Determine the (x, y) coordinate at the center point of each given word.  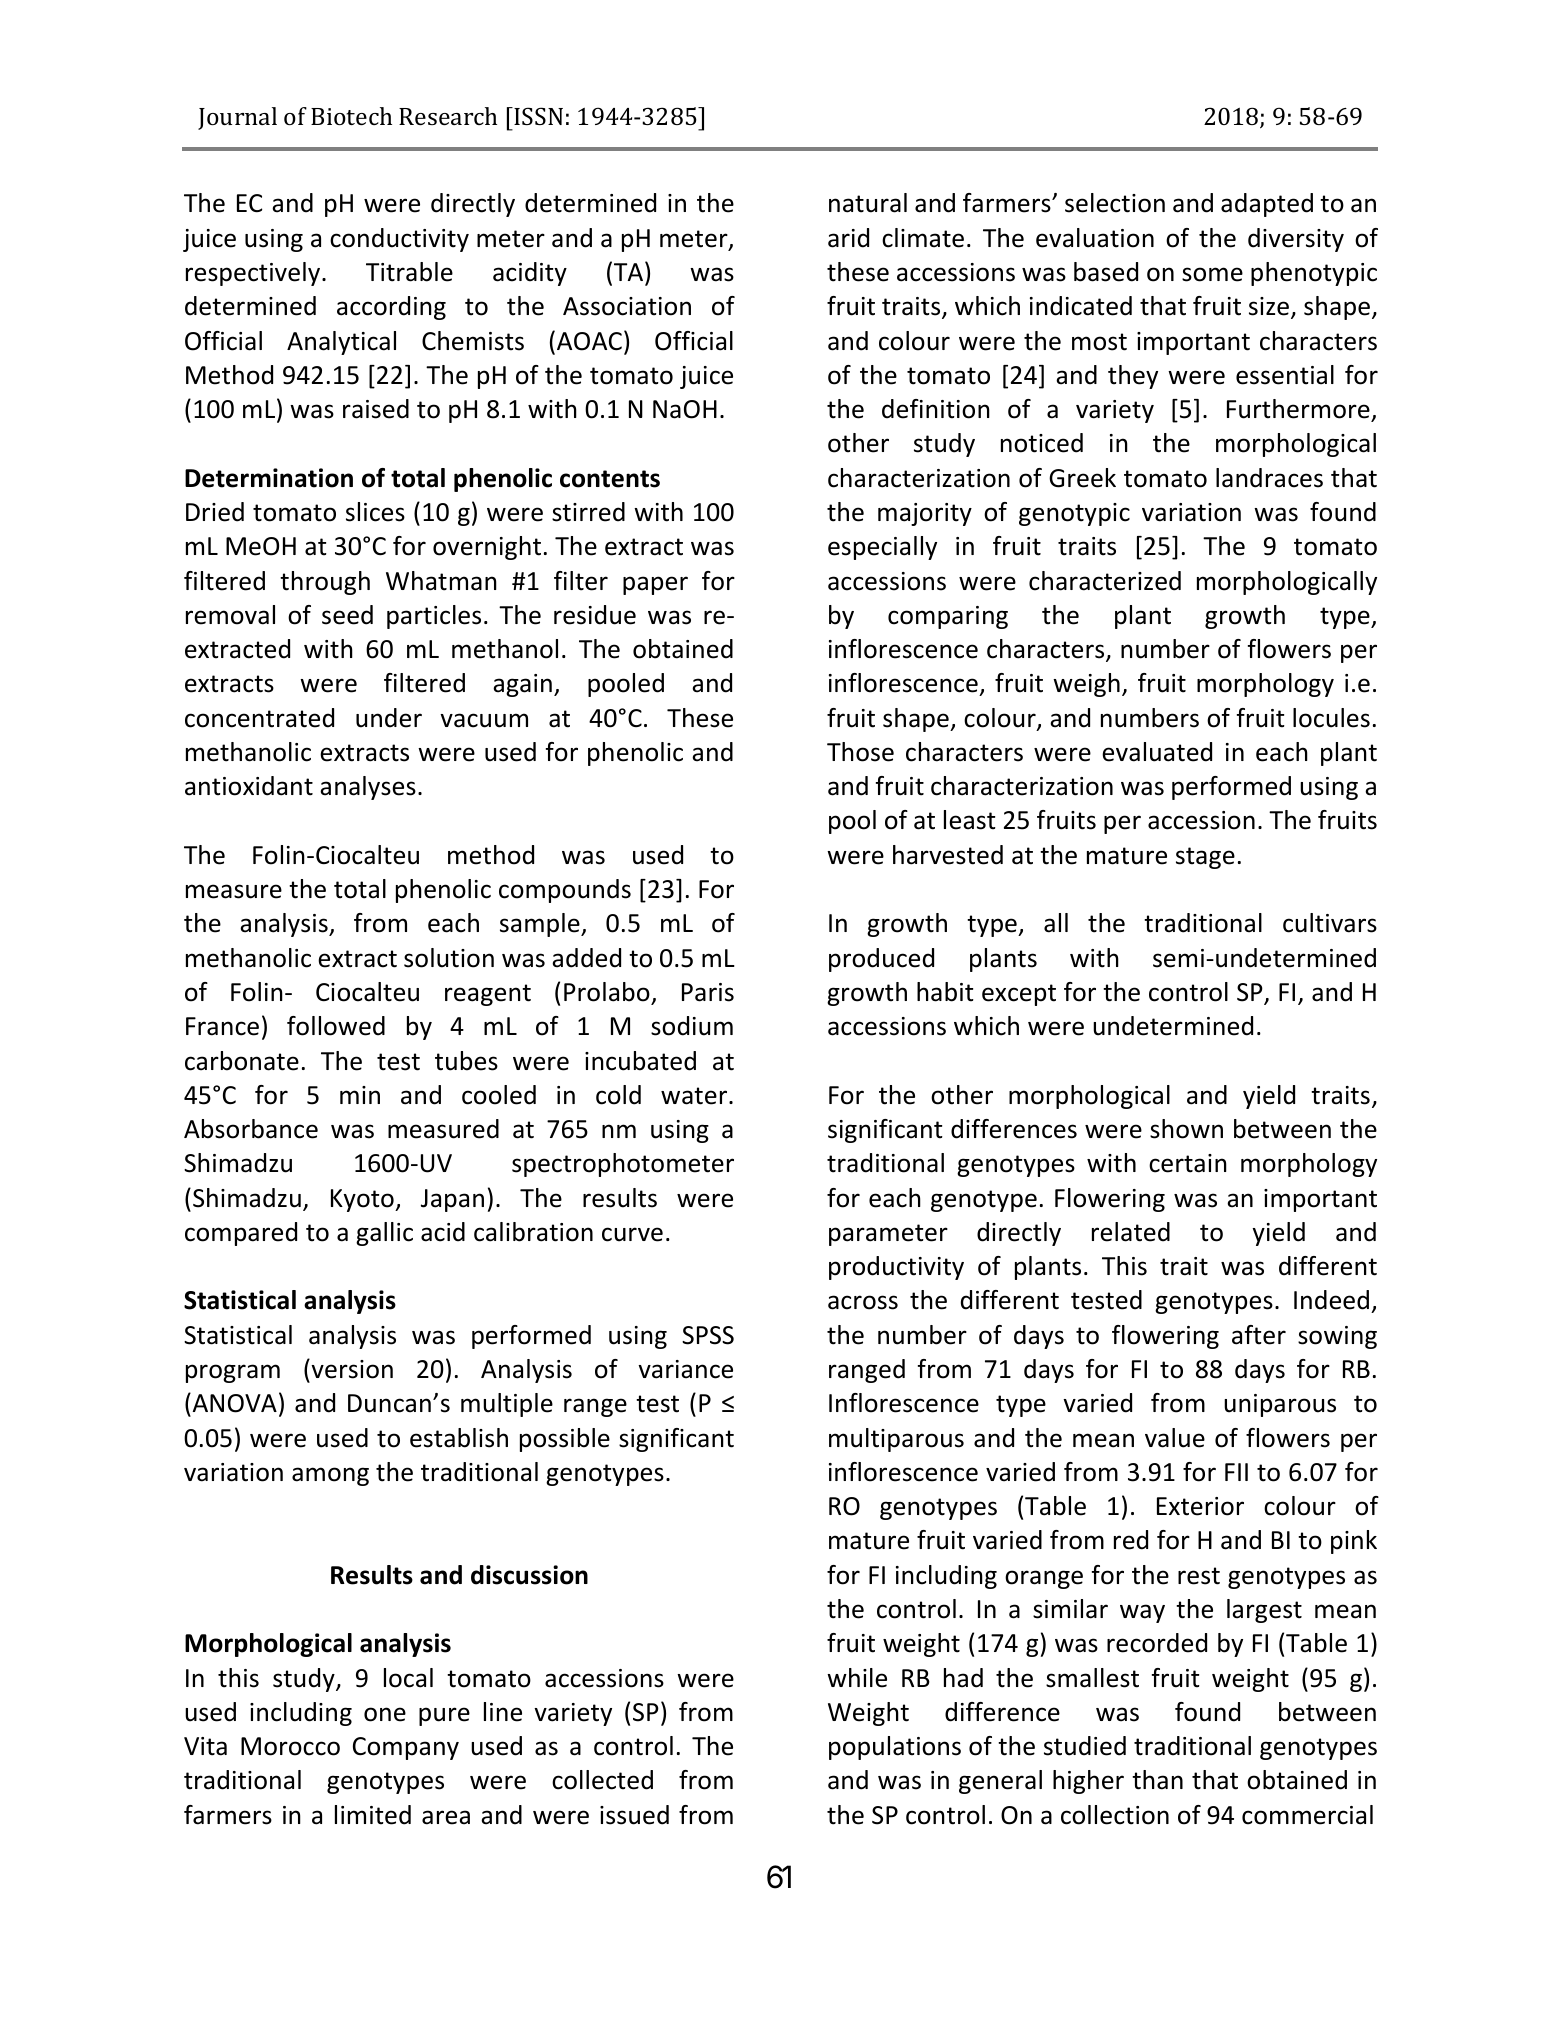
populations (895, 1748)
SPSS (708, 1335)
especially (882, 548)
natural (868, 203)
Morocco (290, 1746)
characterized (1105, 581)
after (1259, 1335)
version (351, 1369)
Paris (708, 992)
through (325, 583)
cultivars (1330, 923)
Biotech (351, 116)
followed (336, 1026)
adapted (1267, 205)
